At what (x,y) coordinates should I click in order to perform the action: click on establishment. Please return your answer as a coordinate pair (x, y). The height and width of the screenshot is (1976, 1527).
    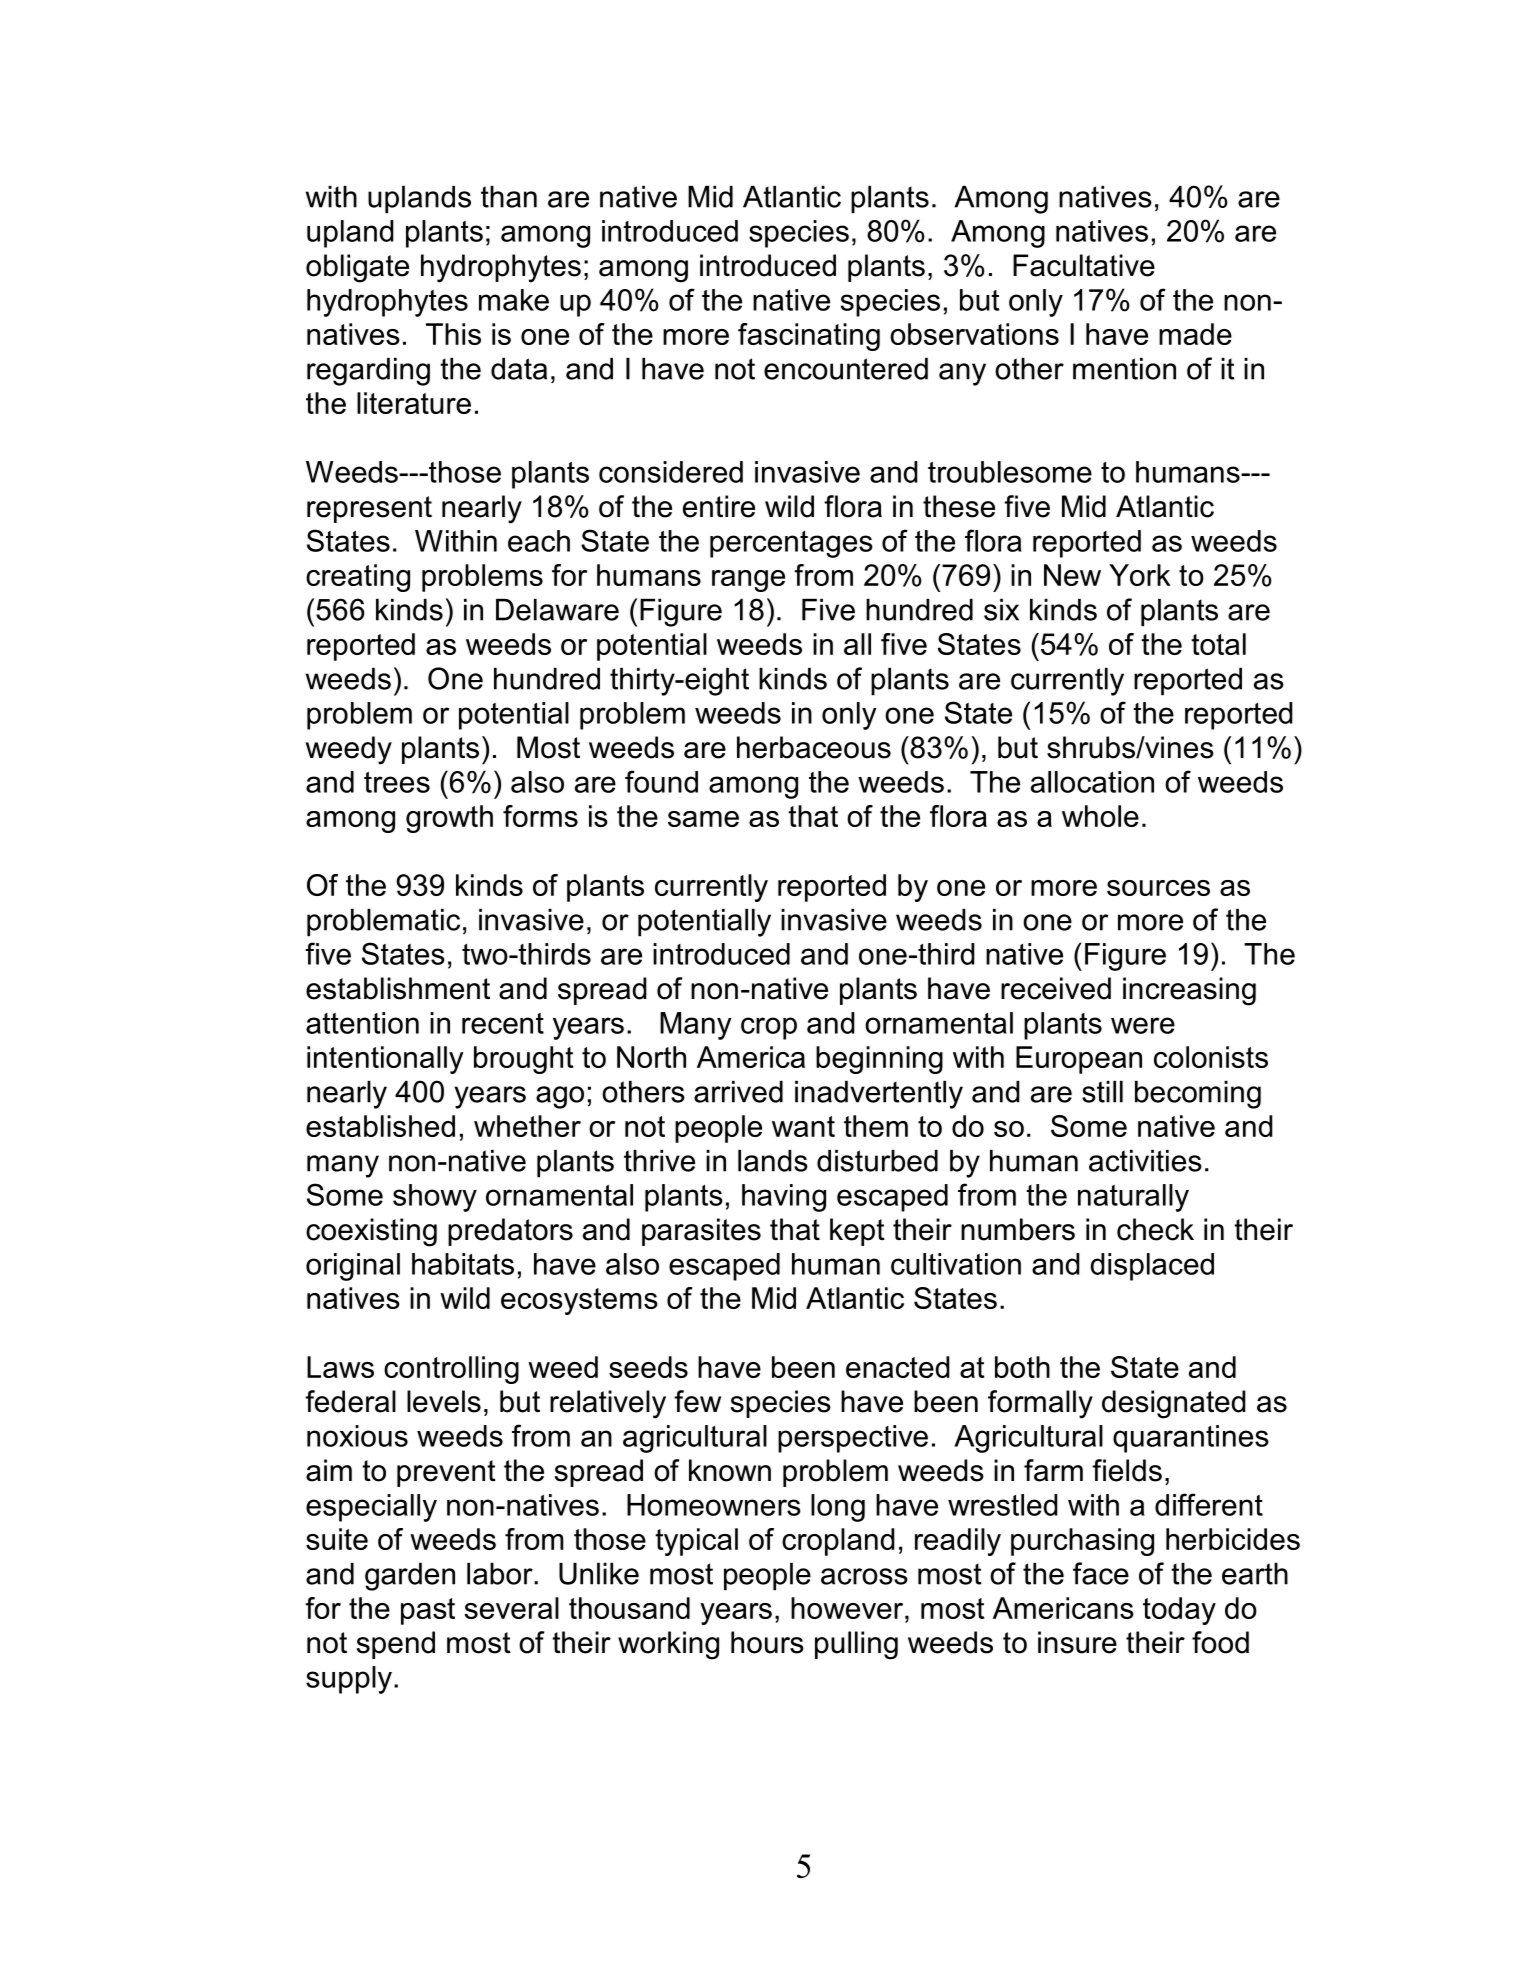
    Looking at the image, I should click on (398, 988).
